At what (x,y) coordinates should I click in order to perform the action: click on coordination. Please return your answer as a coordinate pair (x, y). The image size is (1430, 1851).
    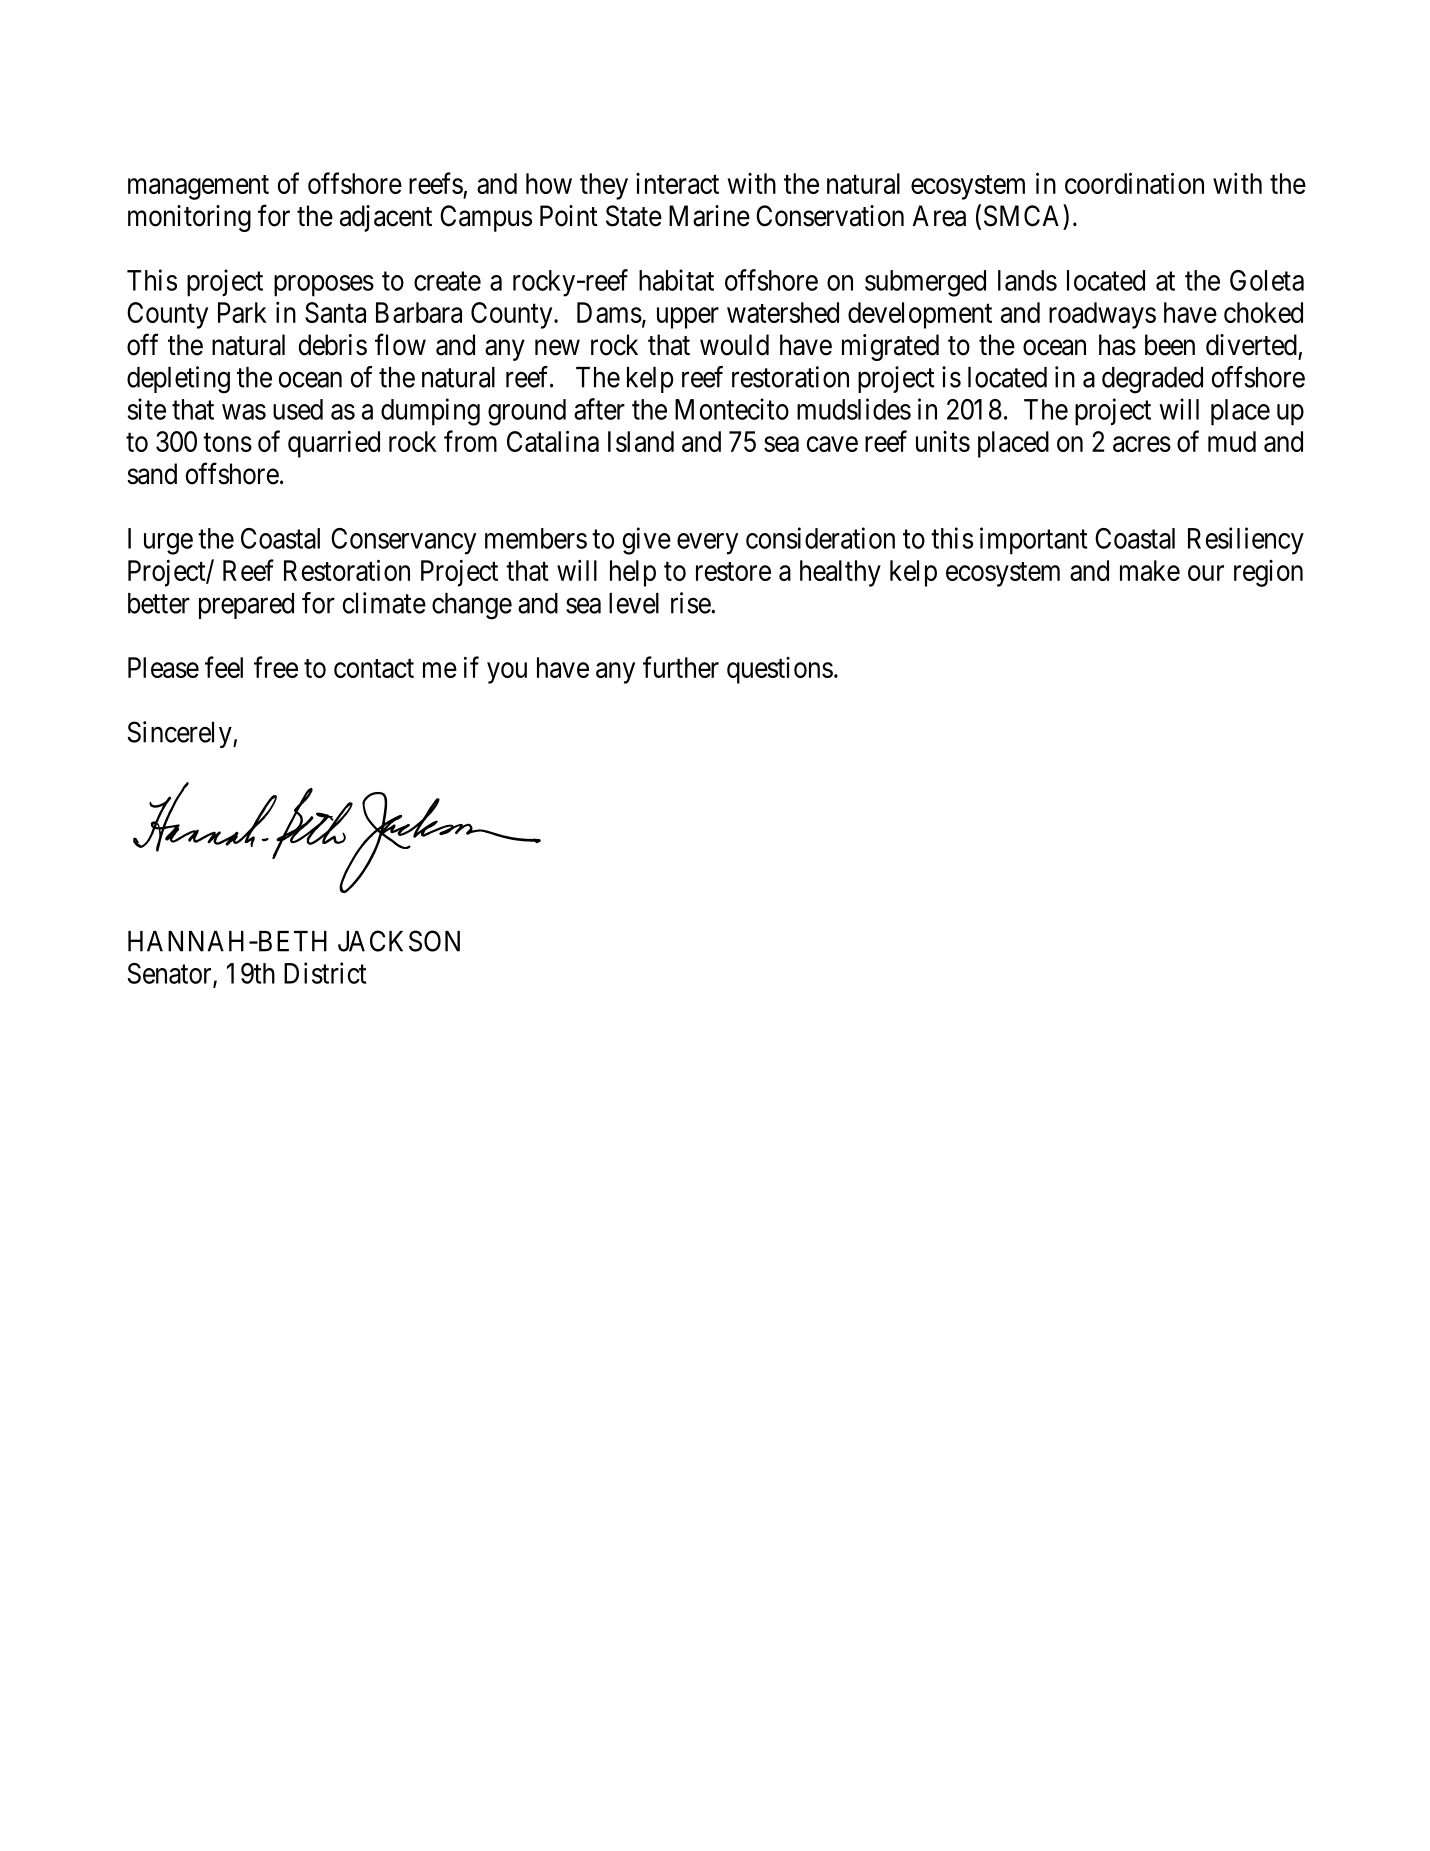
    Looking at the image, I should click on (1134, 183).
